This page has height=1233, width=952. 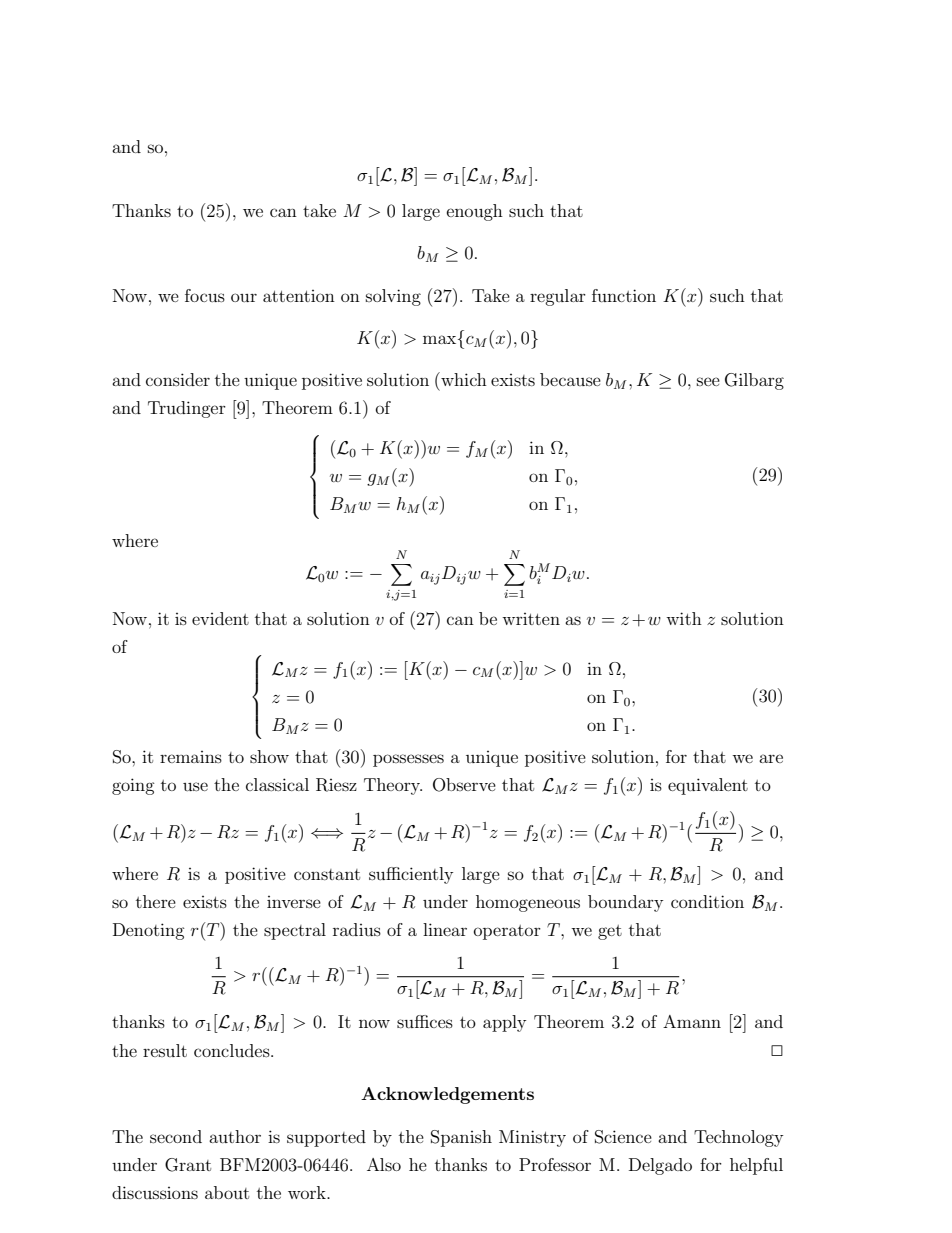 What do you see at coordinates (408, 760) in the page?
I see `possesses` at bounding box center [408, 760].
